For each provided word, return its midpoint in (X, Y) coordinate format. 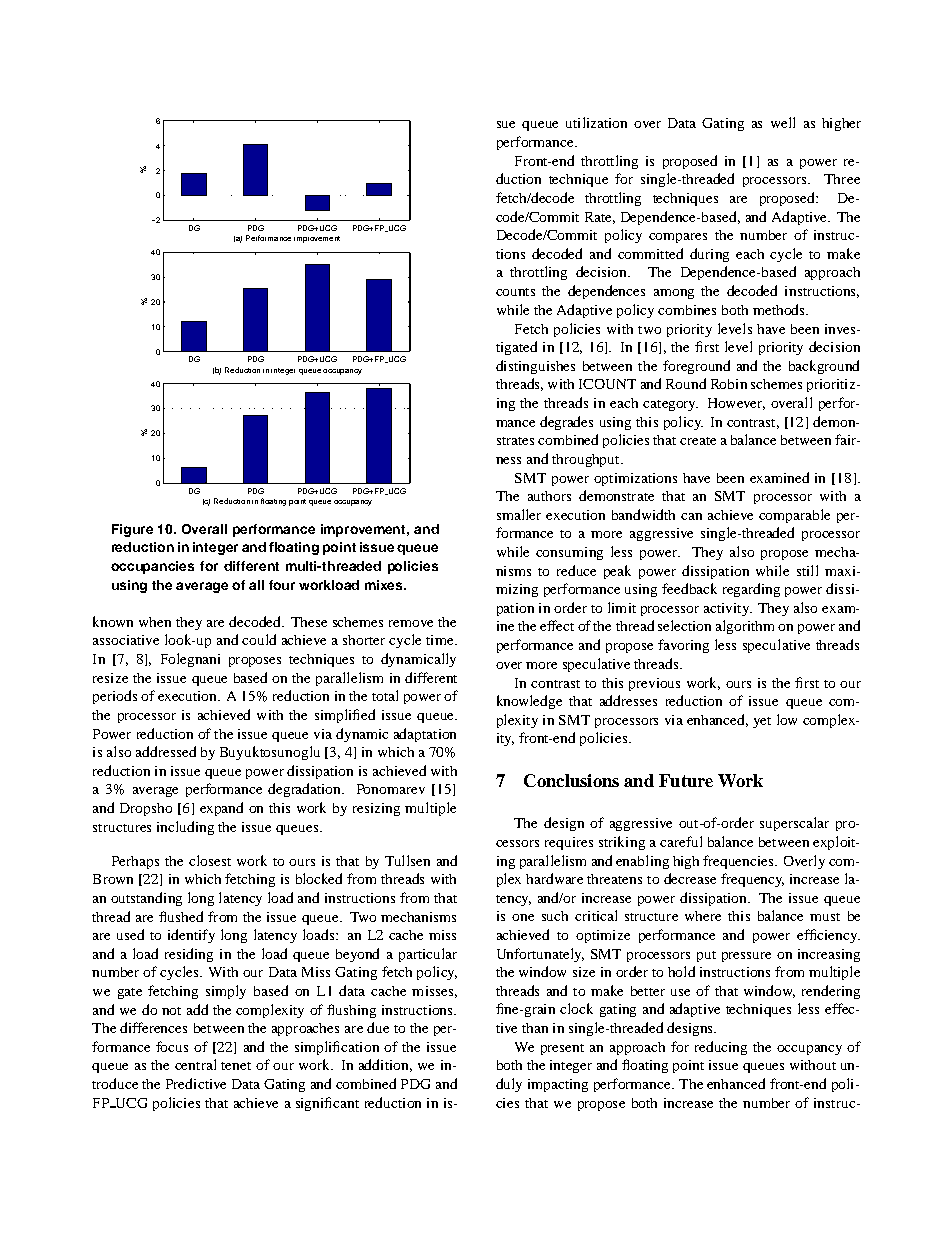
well (783, 122)
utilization (596, 122)
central (195, 1064)
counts (515, 292)
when (155, 622)
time (441, 640)
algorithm (745, 627)
